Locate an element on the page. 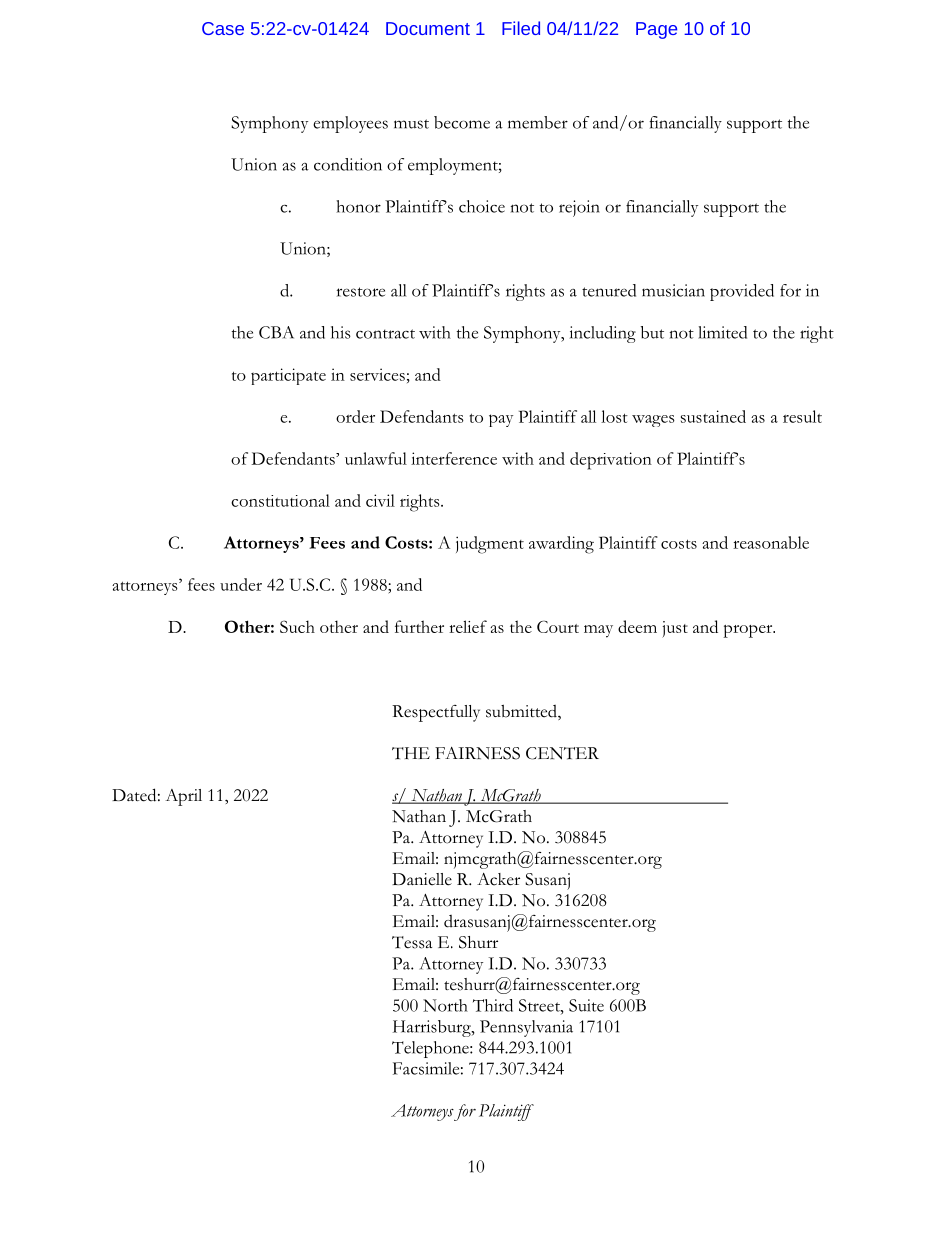 The height and width of the page is (1233, 952). Third is located at coordinates (493, 1005).
